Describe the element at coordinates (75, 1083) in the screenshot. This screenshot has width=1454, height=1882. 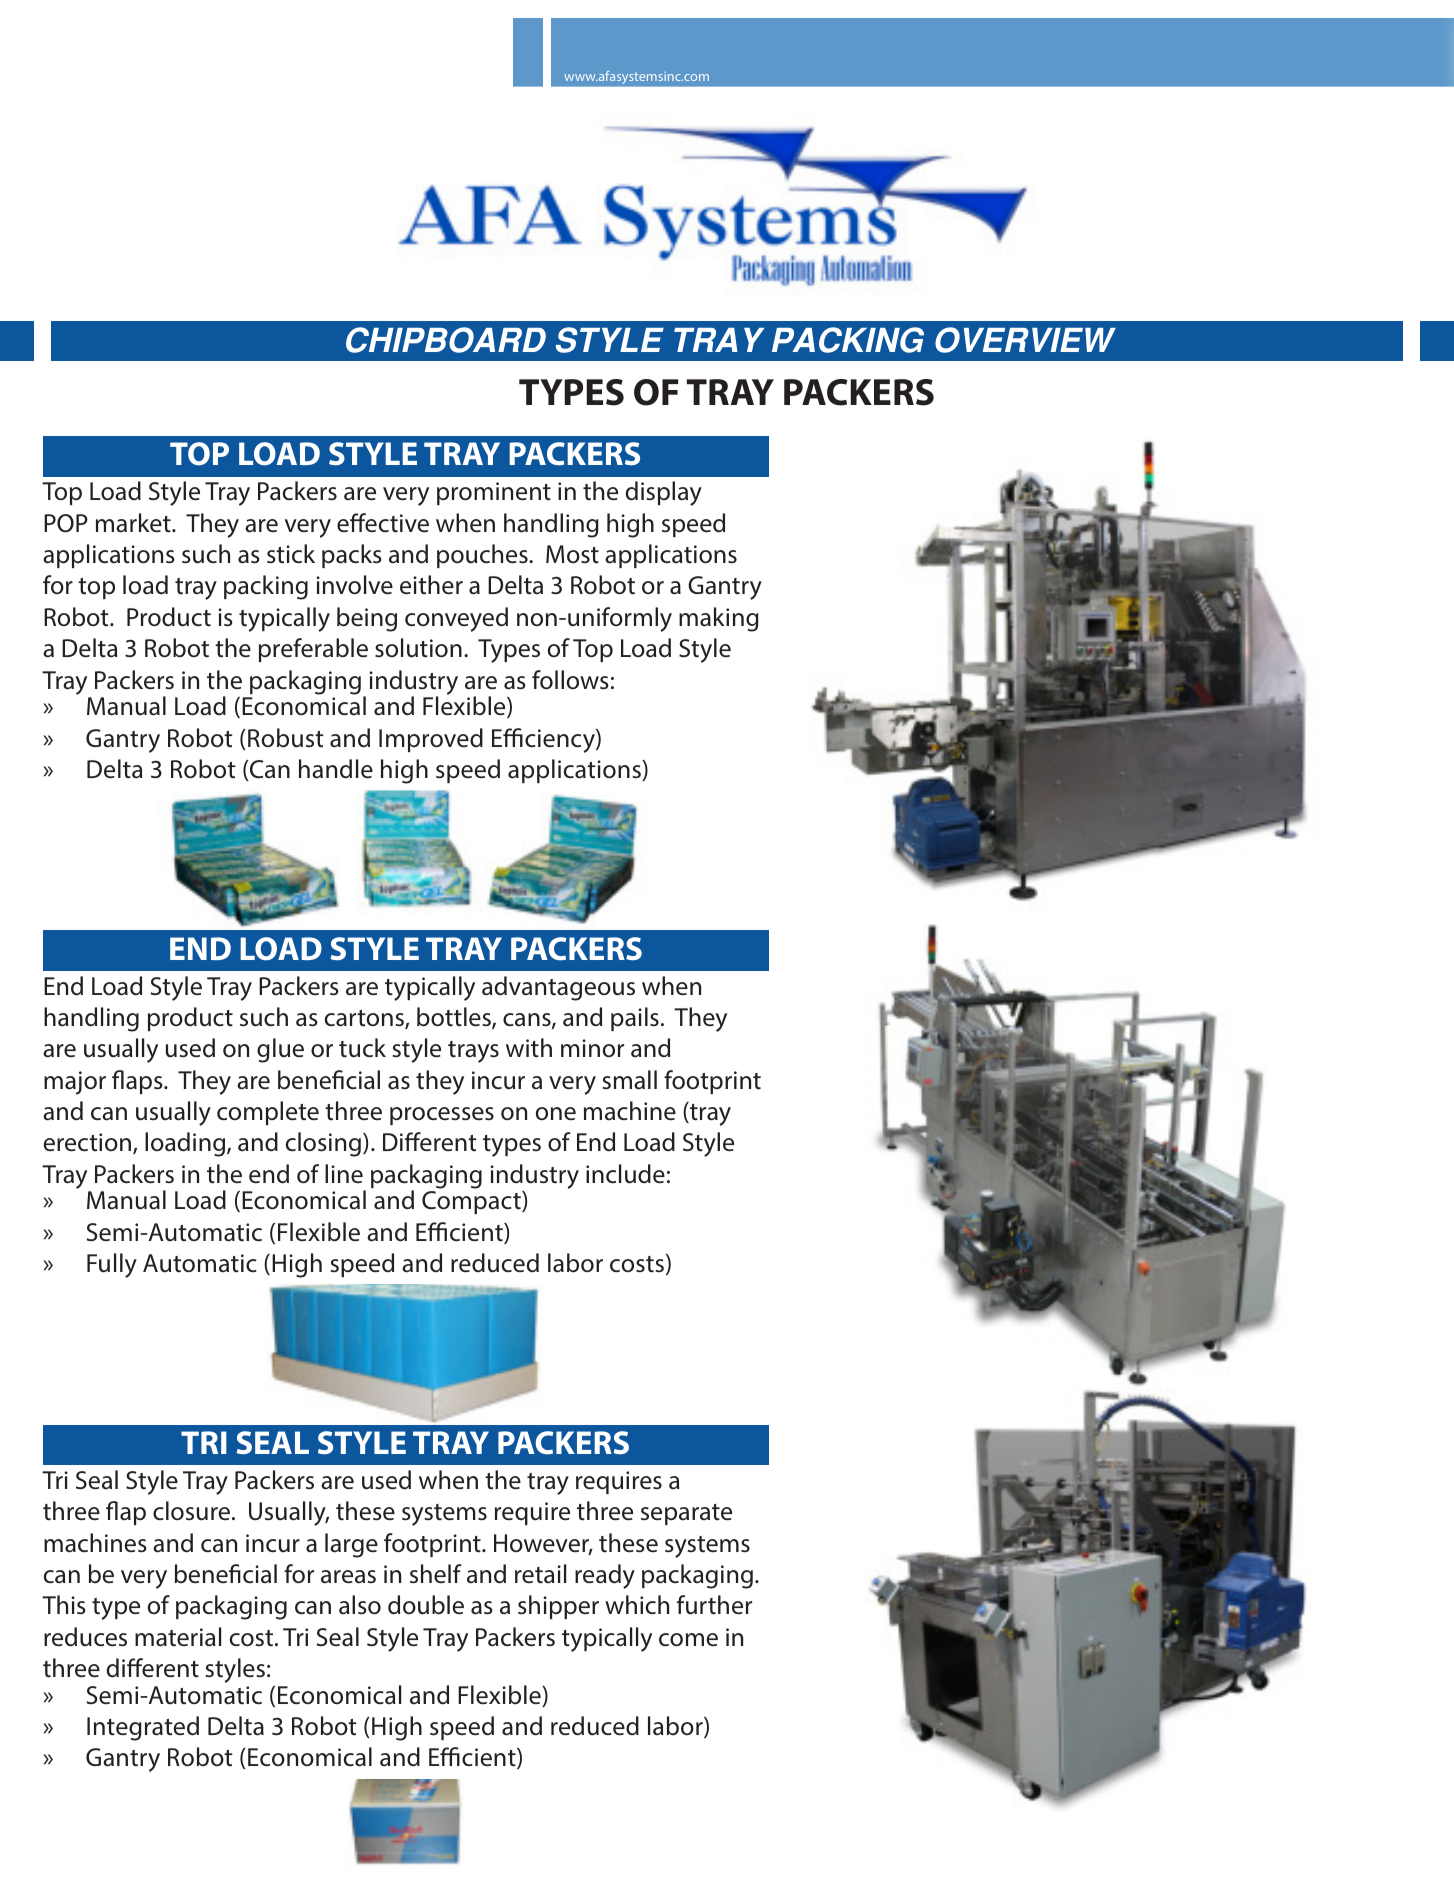
I see `major` at that location.
